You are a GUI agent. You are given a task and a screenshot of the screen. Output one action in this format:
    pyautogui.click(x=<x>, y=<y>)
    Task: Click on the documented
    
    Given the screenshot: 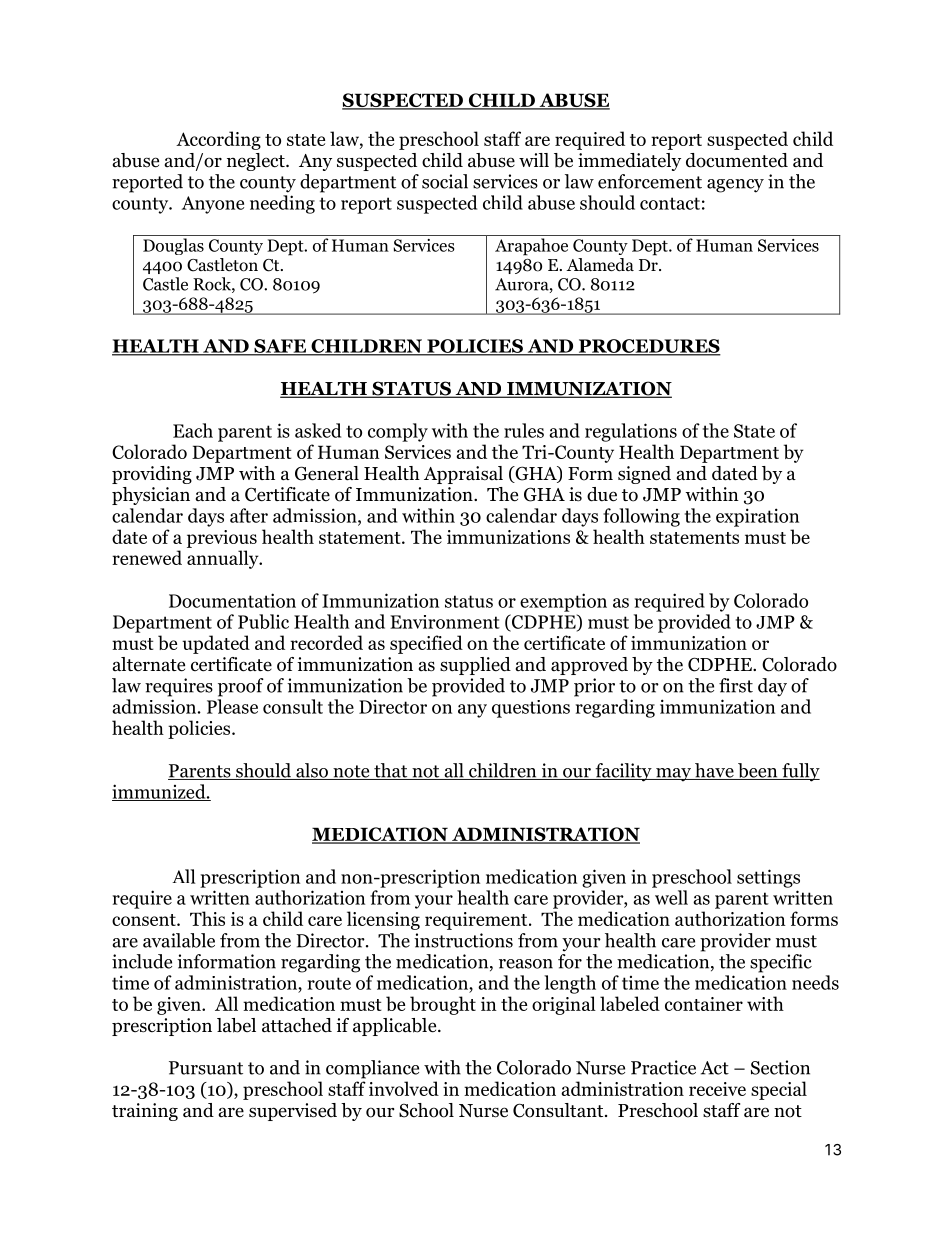 What is the action you would take?
    pyautogui.click(x=737, y=160)
